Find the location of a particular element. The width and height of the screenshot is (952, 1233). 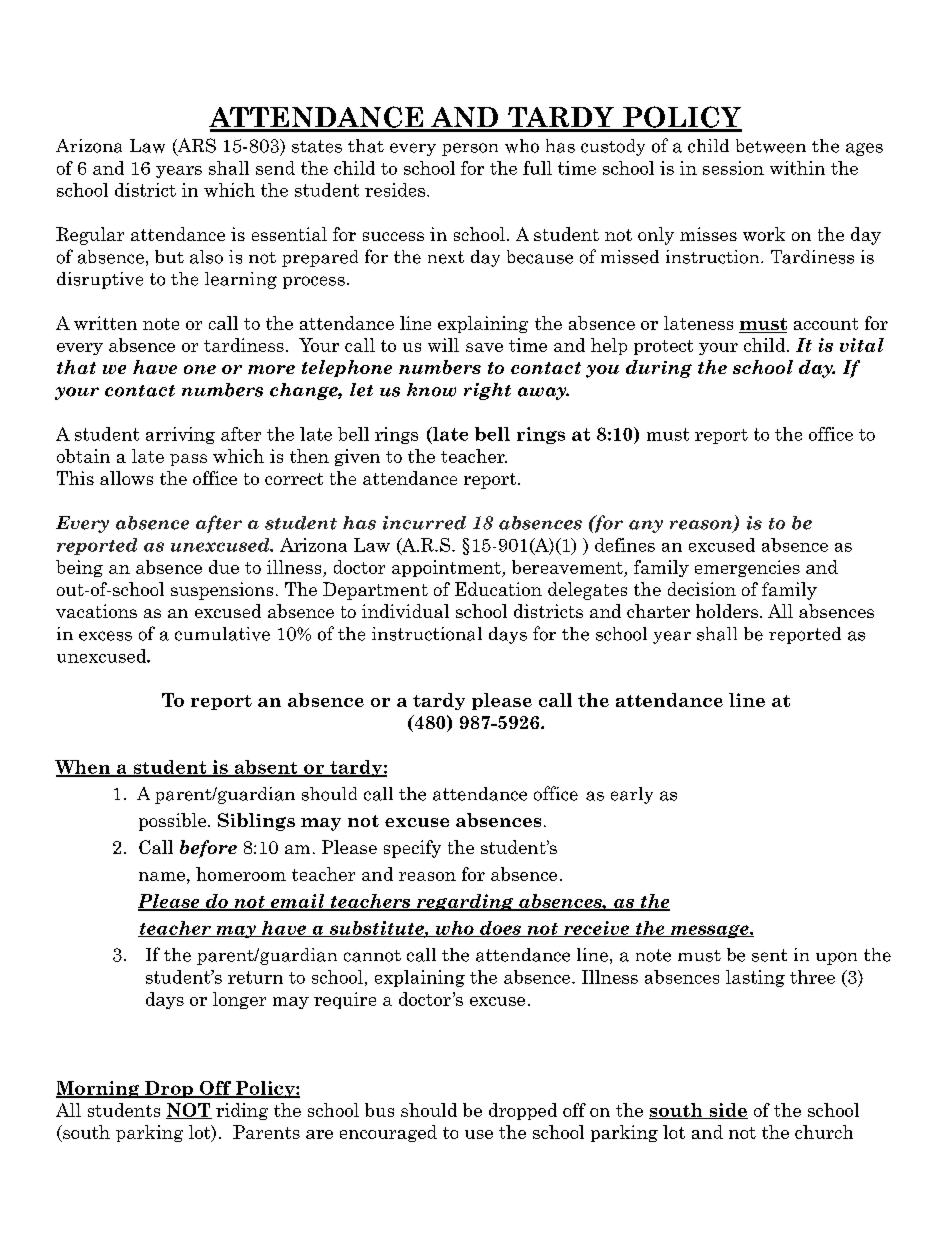

cumulative is located at coordinates (222, 634).
